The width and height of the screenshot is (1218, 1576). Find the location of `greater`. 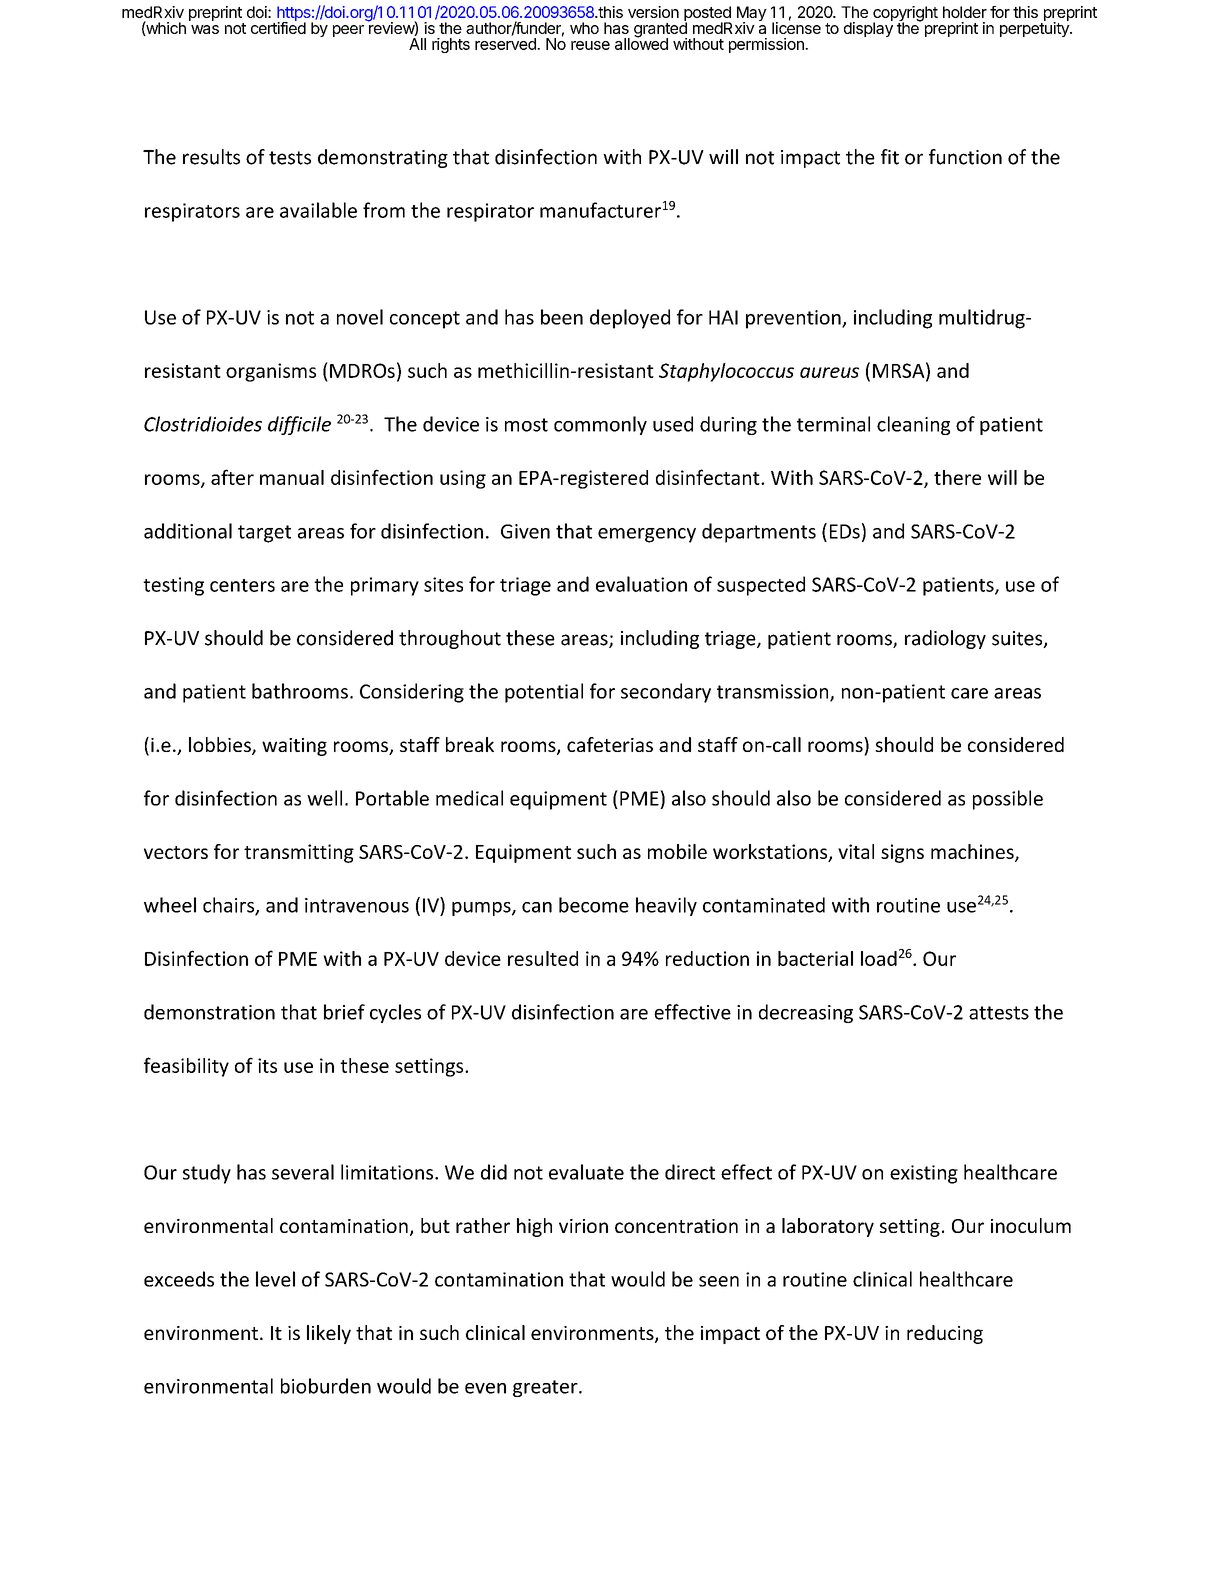

greater is located at coordinates (546, 1388).
